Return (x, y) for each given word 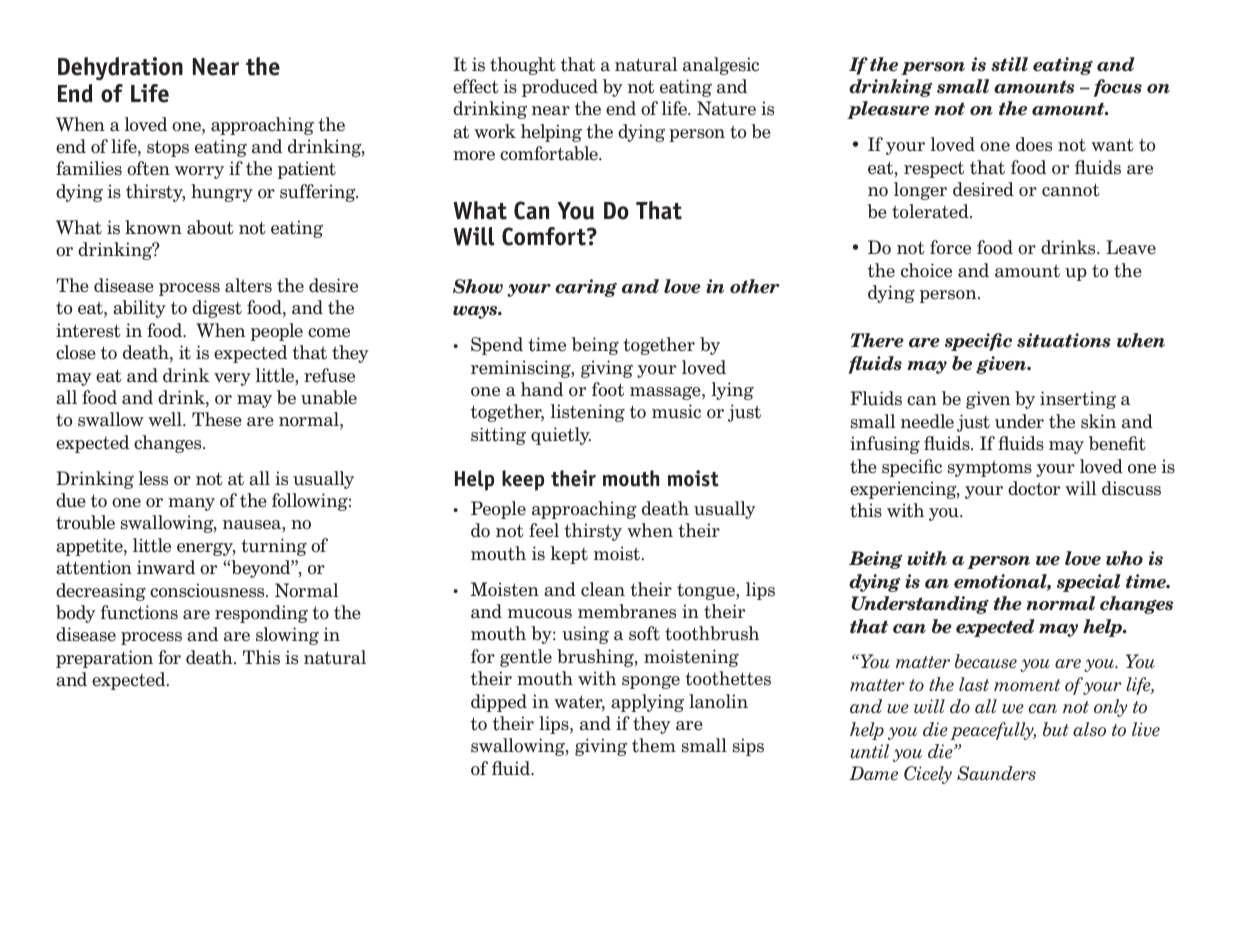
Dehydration (120, 69)
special (1089, 583)
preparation (104, 659)
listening (588, 413)
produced (560, 88)
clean (603, 589)
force (950, 247)
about (210, 227)
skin (1098, 421)
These (217, 419)
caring (586, 288)
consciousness (208, 590)
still (1009, 64)
